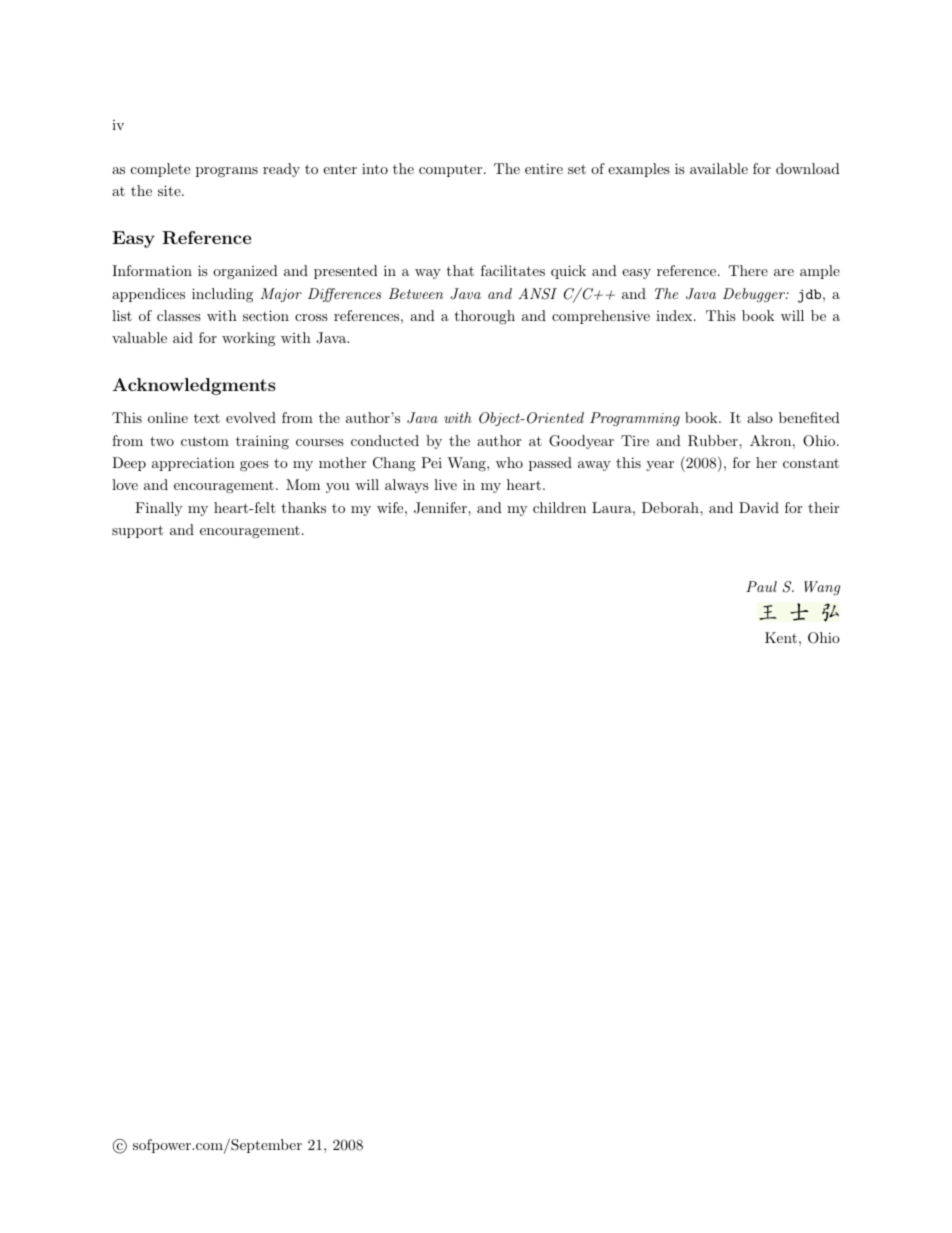 Image resolution: width=952 pixels, height=1233 pixels. I want to click on available, so click(719, 168).
